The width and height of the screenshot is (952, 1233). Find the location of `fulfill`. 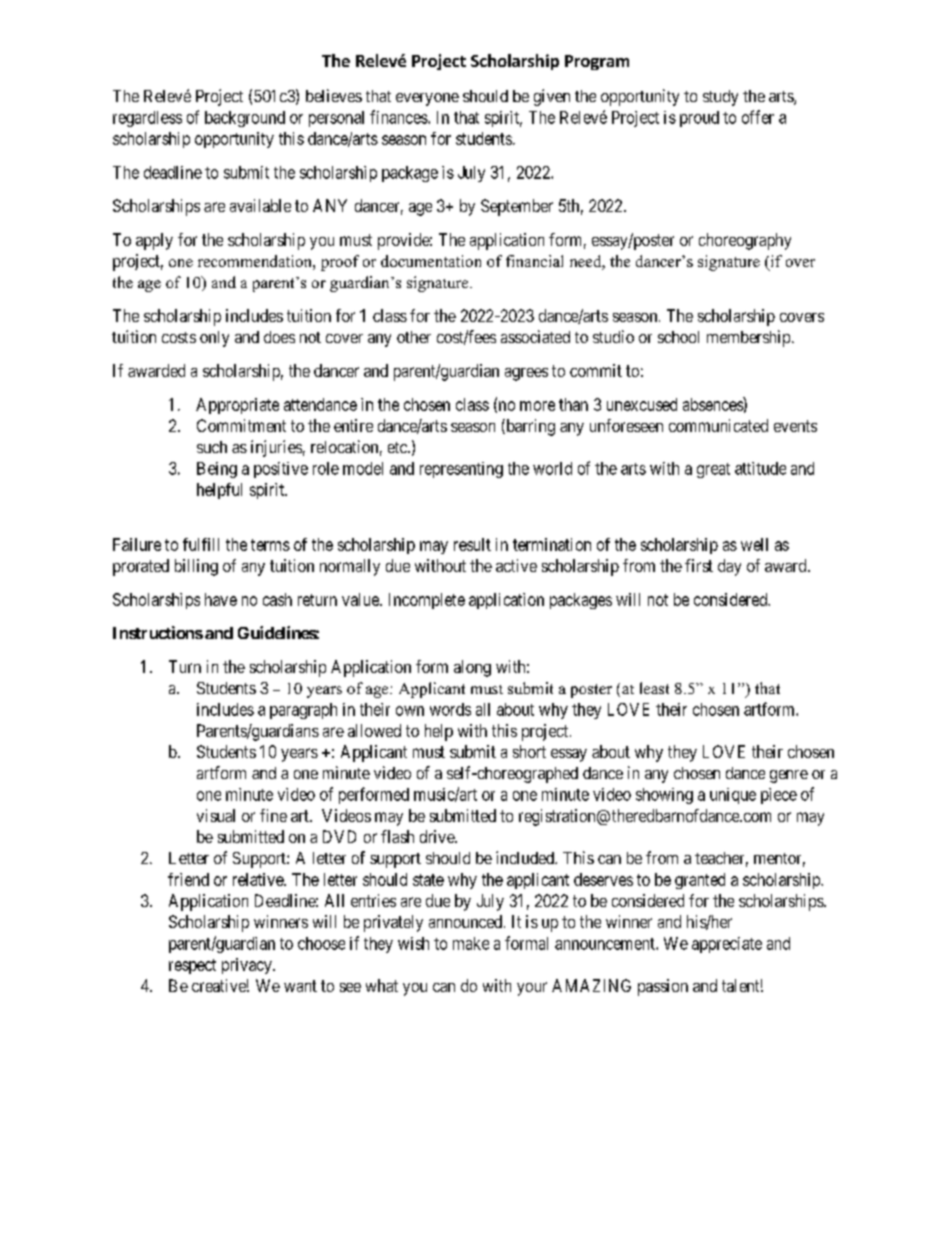

fulfill is located at coordinates (201, 544).
